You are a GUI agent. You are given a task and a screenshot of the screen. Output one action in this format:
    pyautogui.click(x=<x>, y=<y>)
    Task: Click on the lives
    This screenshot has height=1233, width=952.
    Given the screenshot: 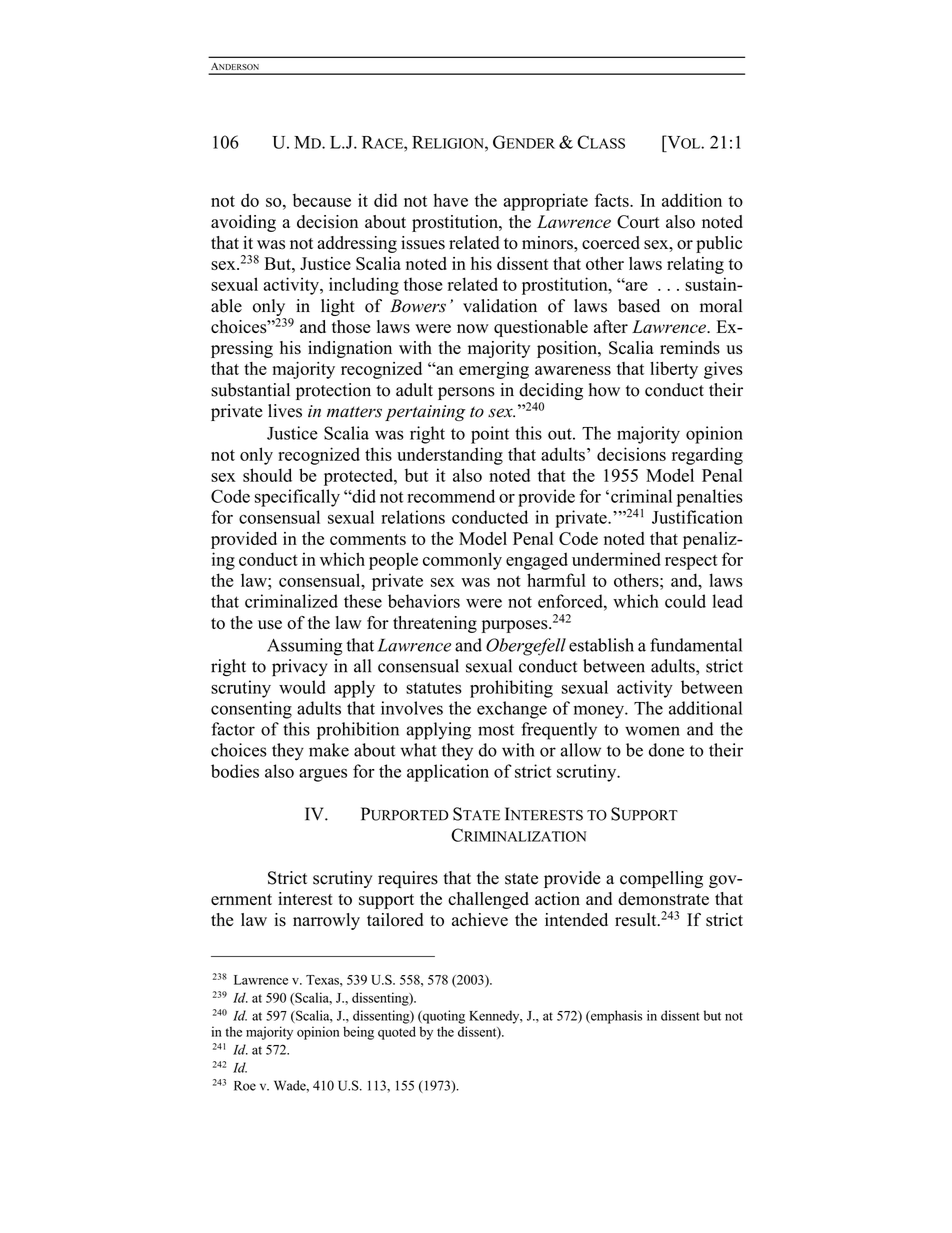 What is the action you would take?
    pyautogui.click(x=285, y=411)
